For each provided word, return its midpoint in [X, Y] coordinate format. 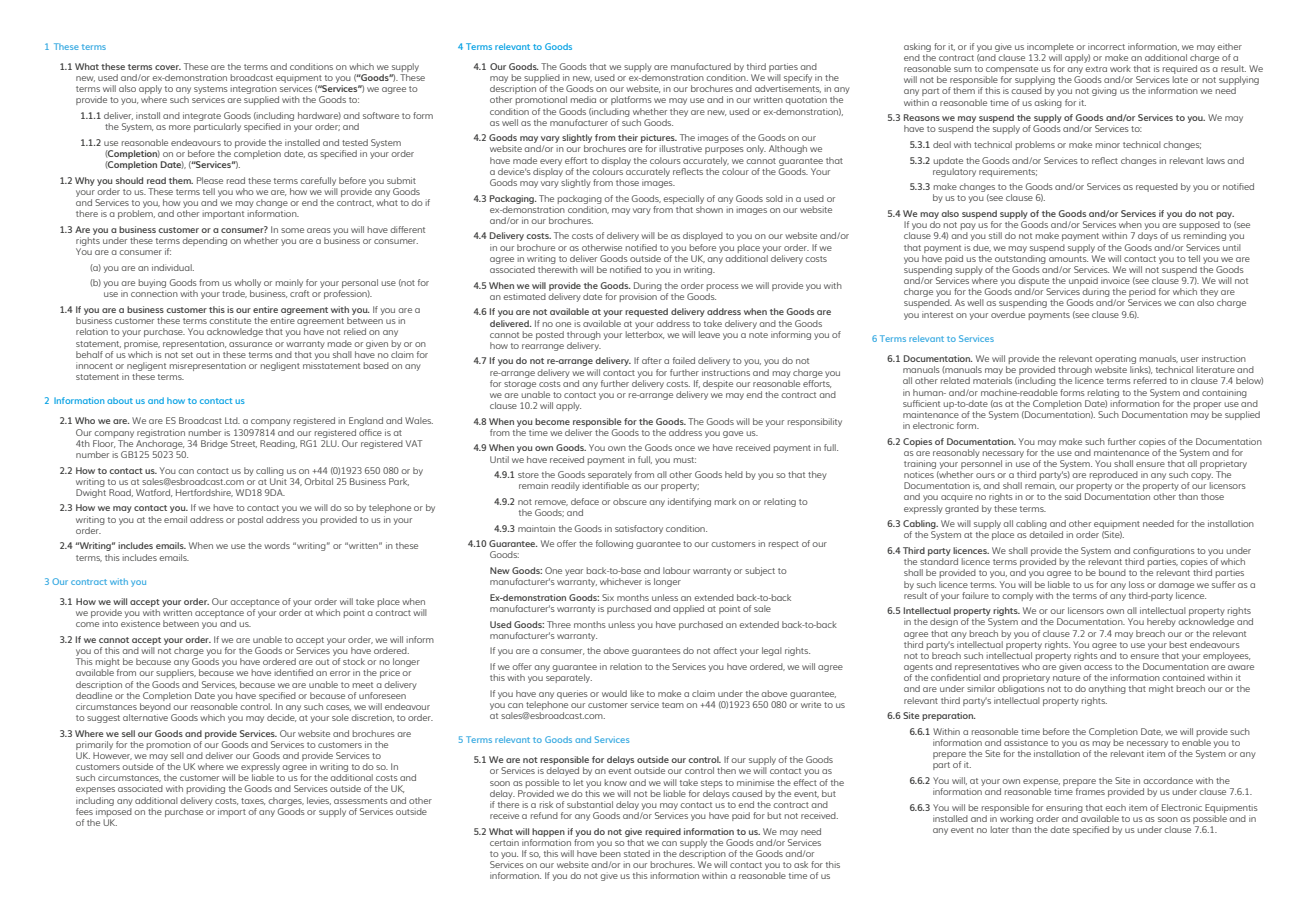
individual [173, 267]
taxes [253, 801]
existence [140, 623]
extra [1096, 69]
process [723, 287]
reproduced [1114, 477]
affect [725, 650]
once [685, 448]
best [1178, 644]
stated [637, 853]
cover [168, 67]
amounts [1068, 259]
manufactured [701, 66]
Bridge [214, 444]
